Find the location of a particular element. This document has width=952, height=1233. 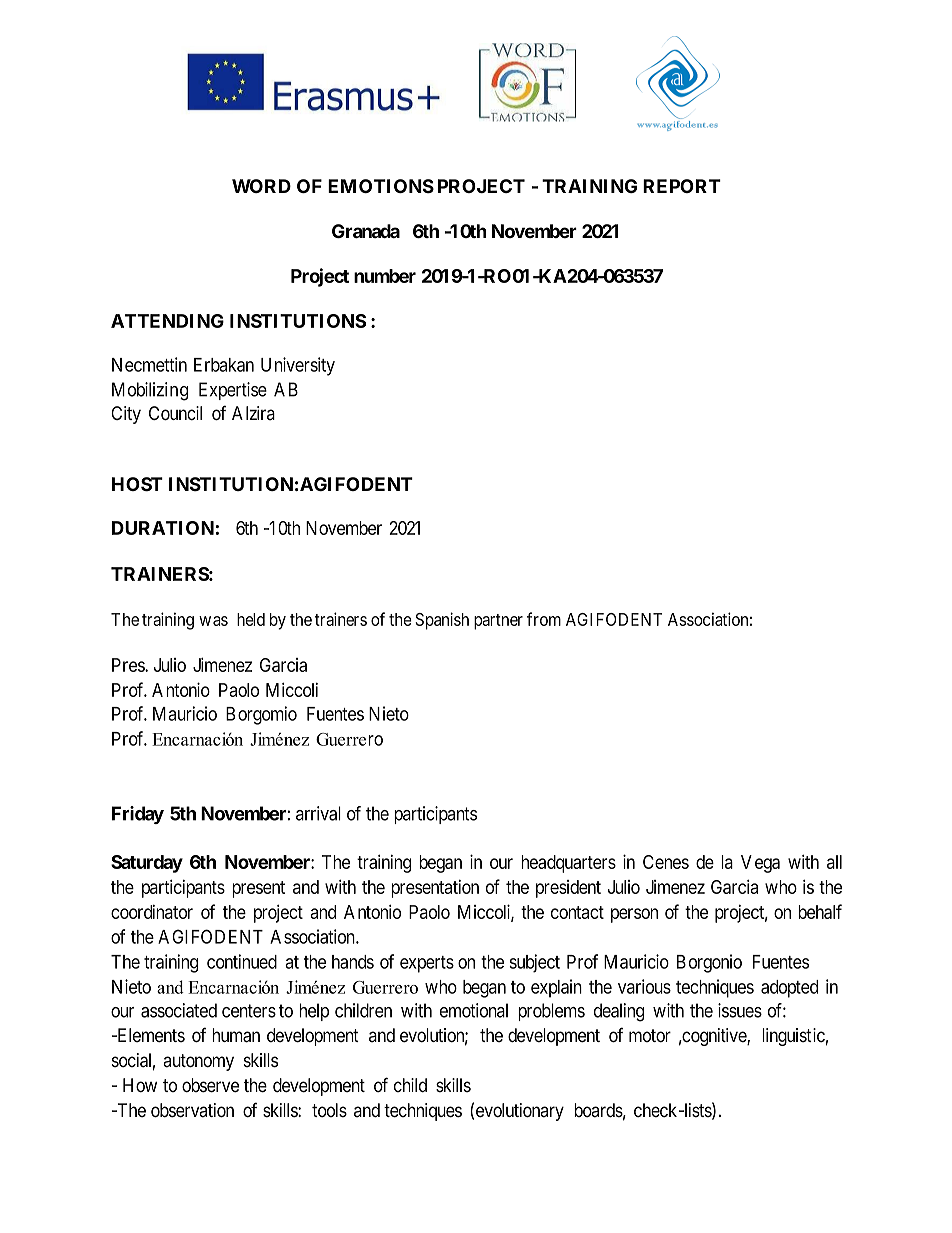

emotional is located at coordinates (474, 1010).
